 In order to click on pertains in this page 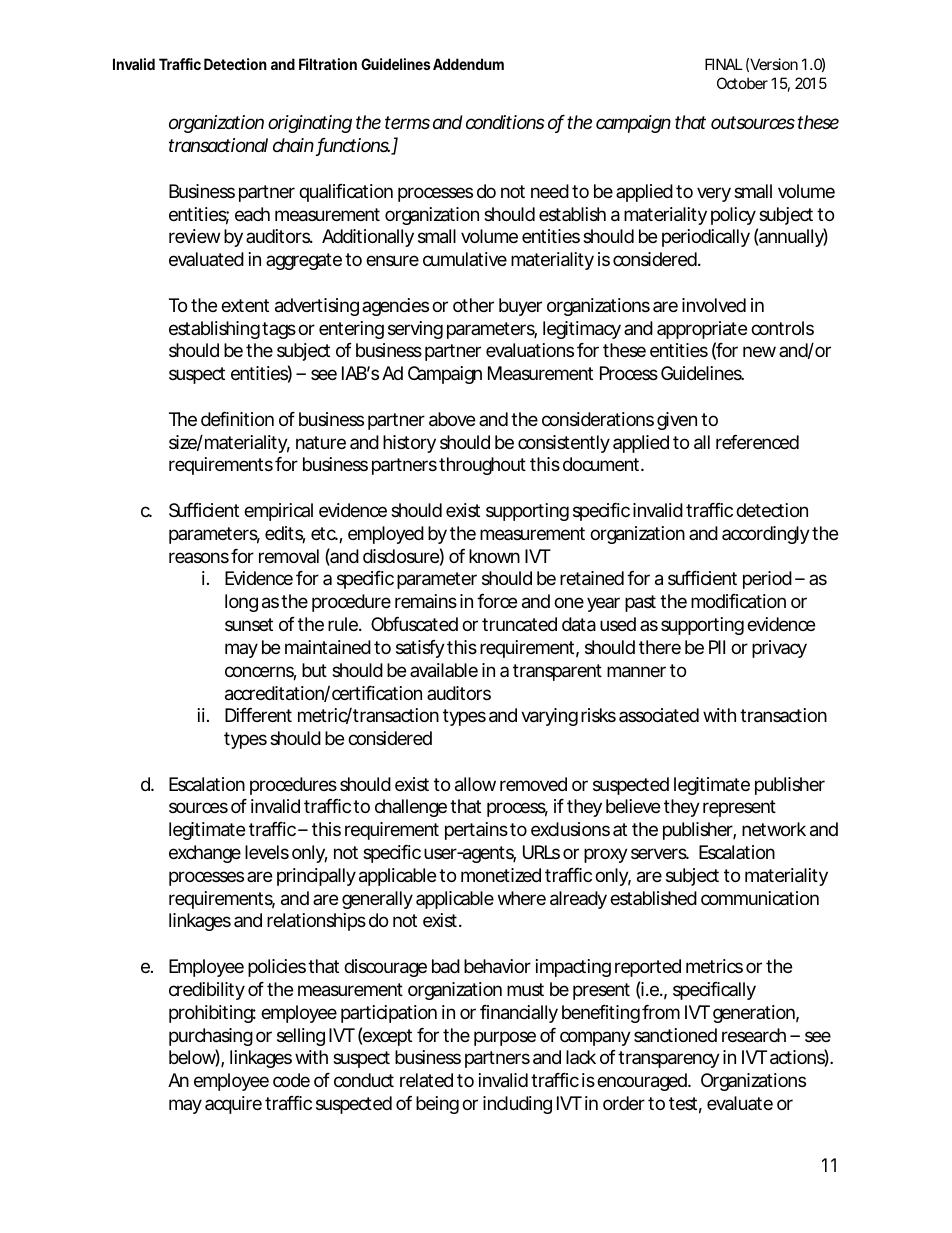, I will do `click(476, 831)`.
